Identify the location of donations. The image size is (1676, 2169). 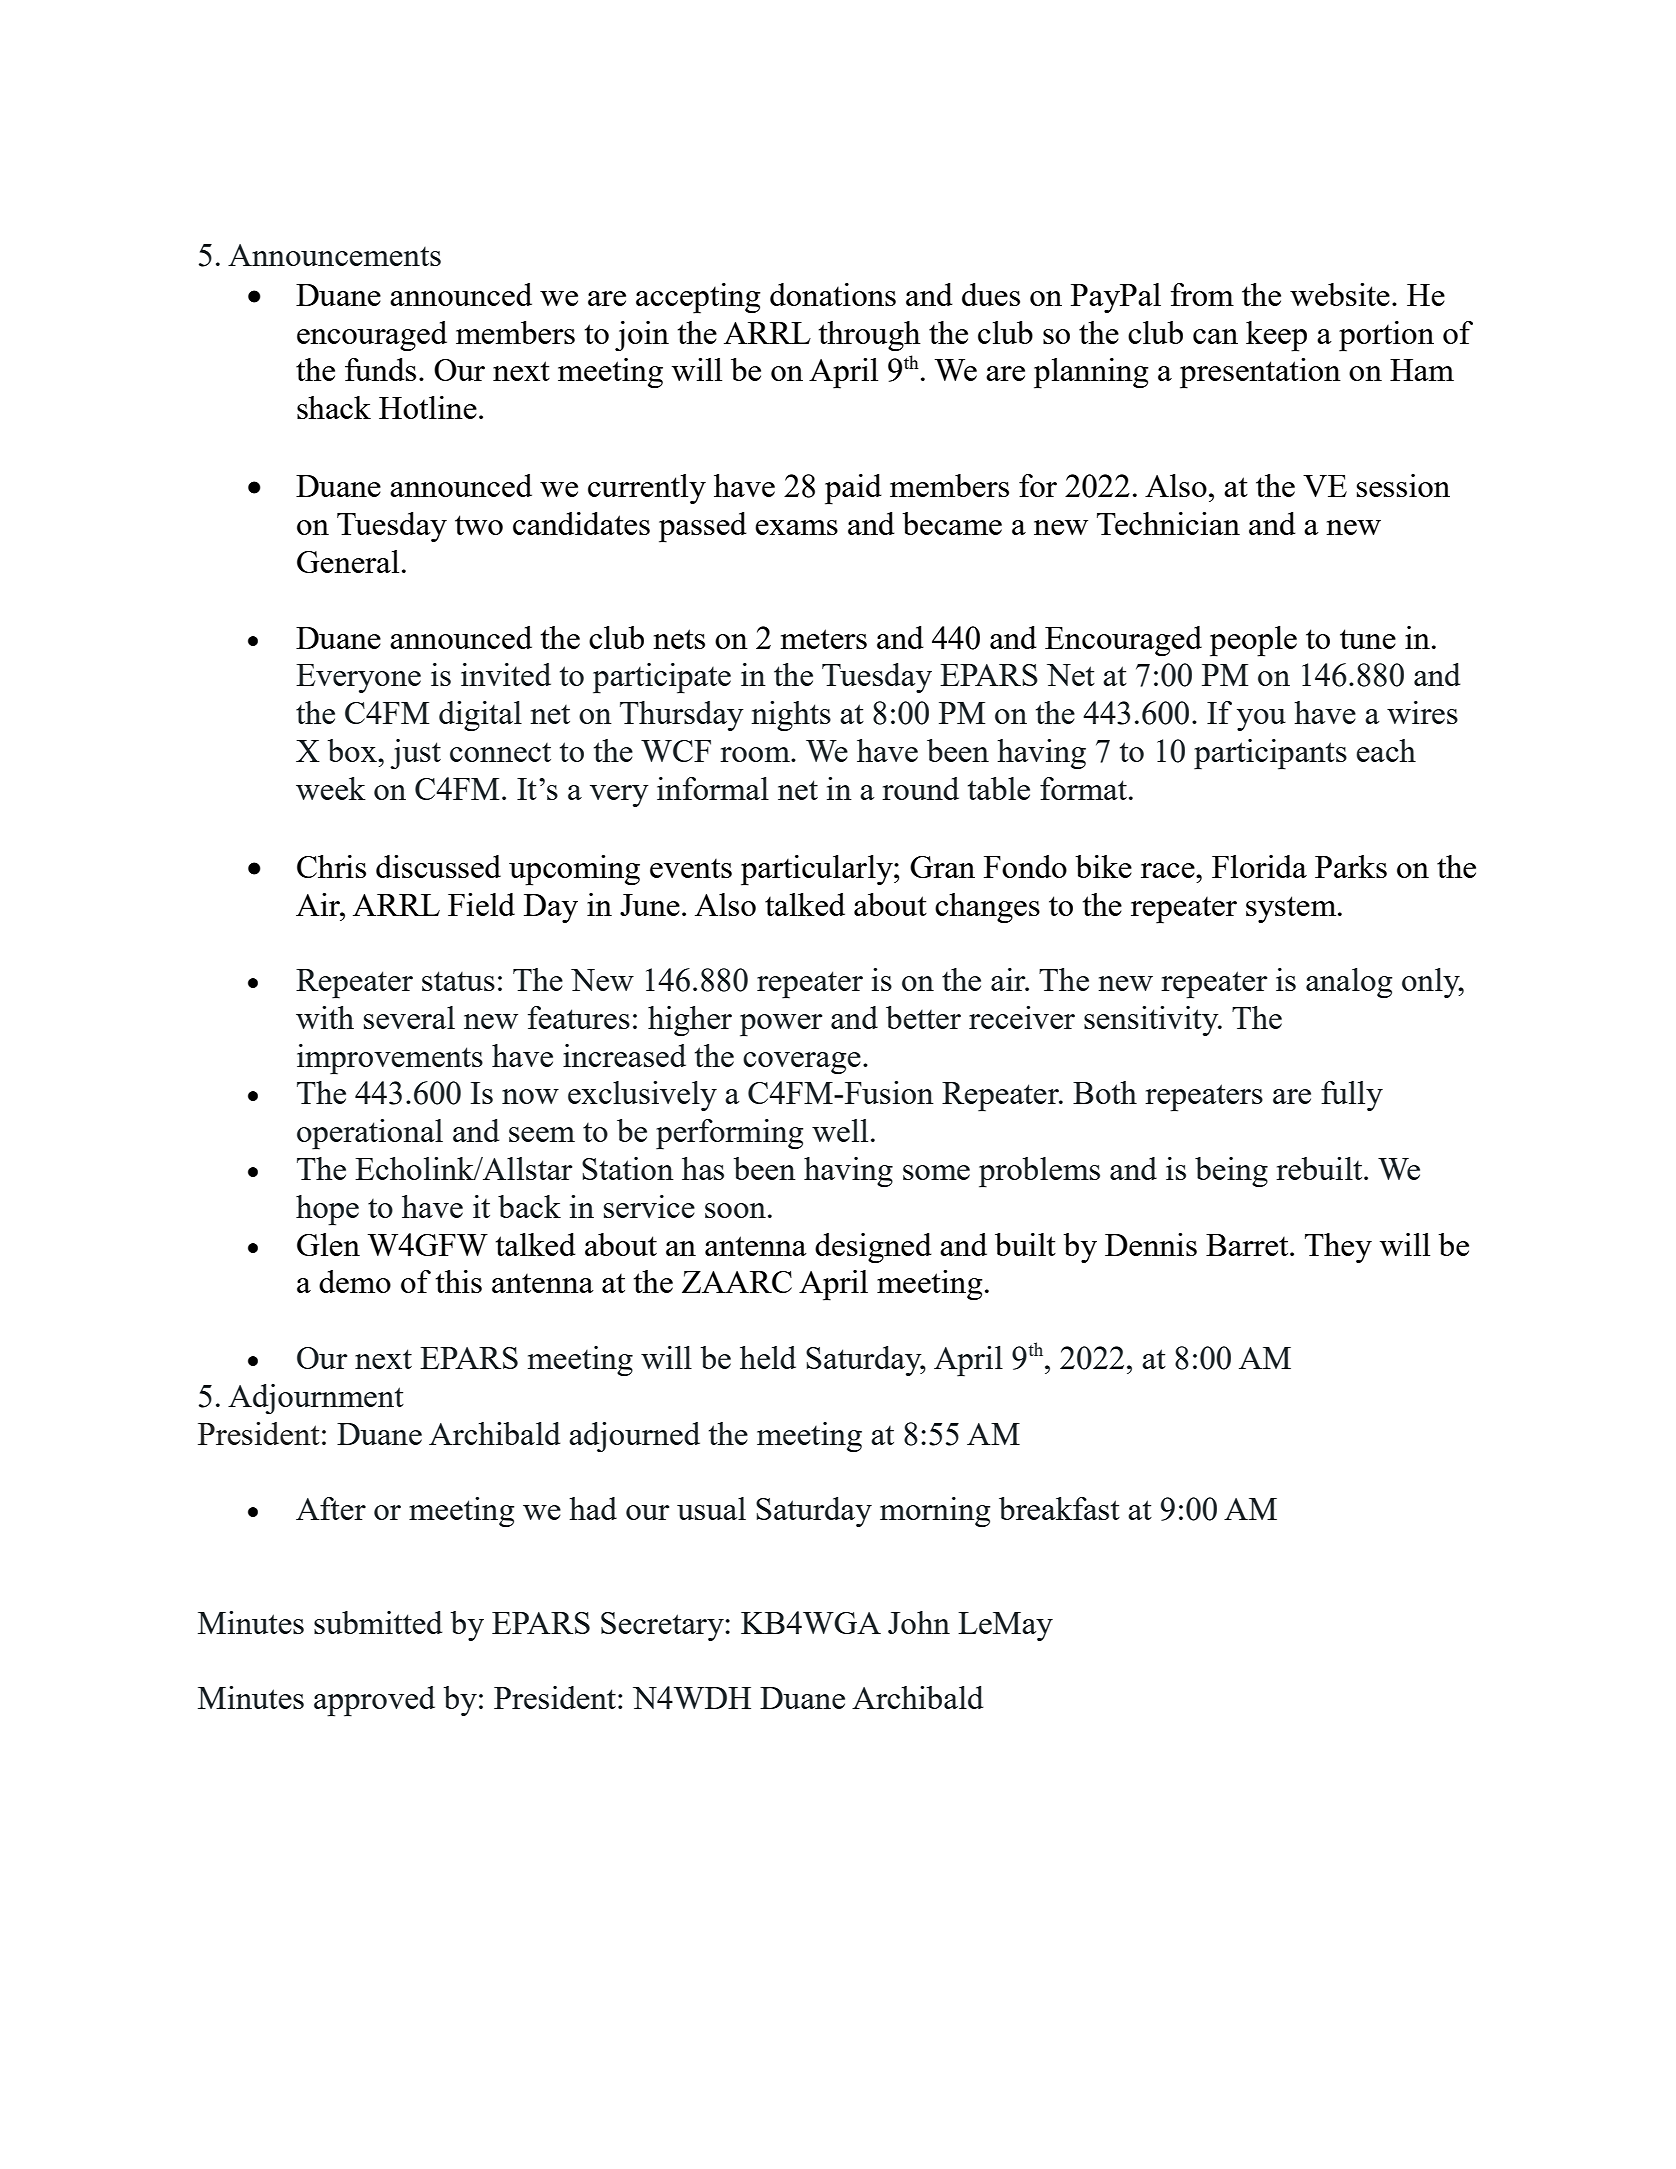
(833, 294).
